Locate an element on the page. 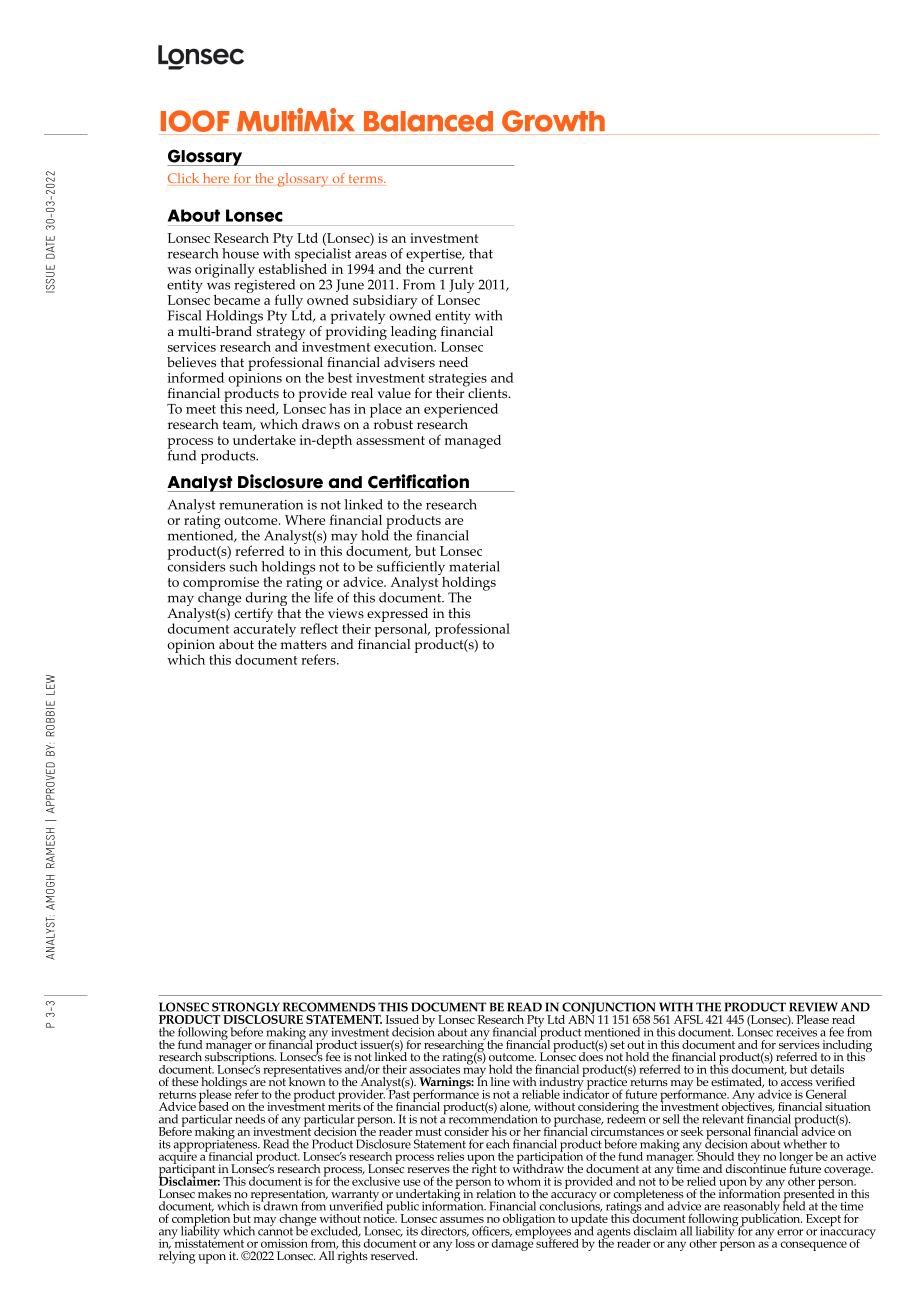  matters is located at coordinates (303, 645).
